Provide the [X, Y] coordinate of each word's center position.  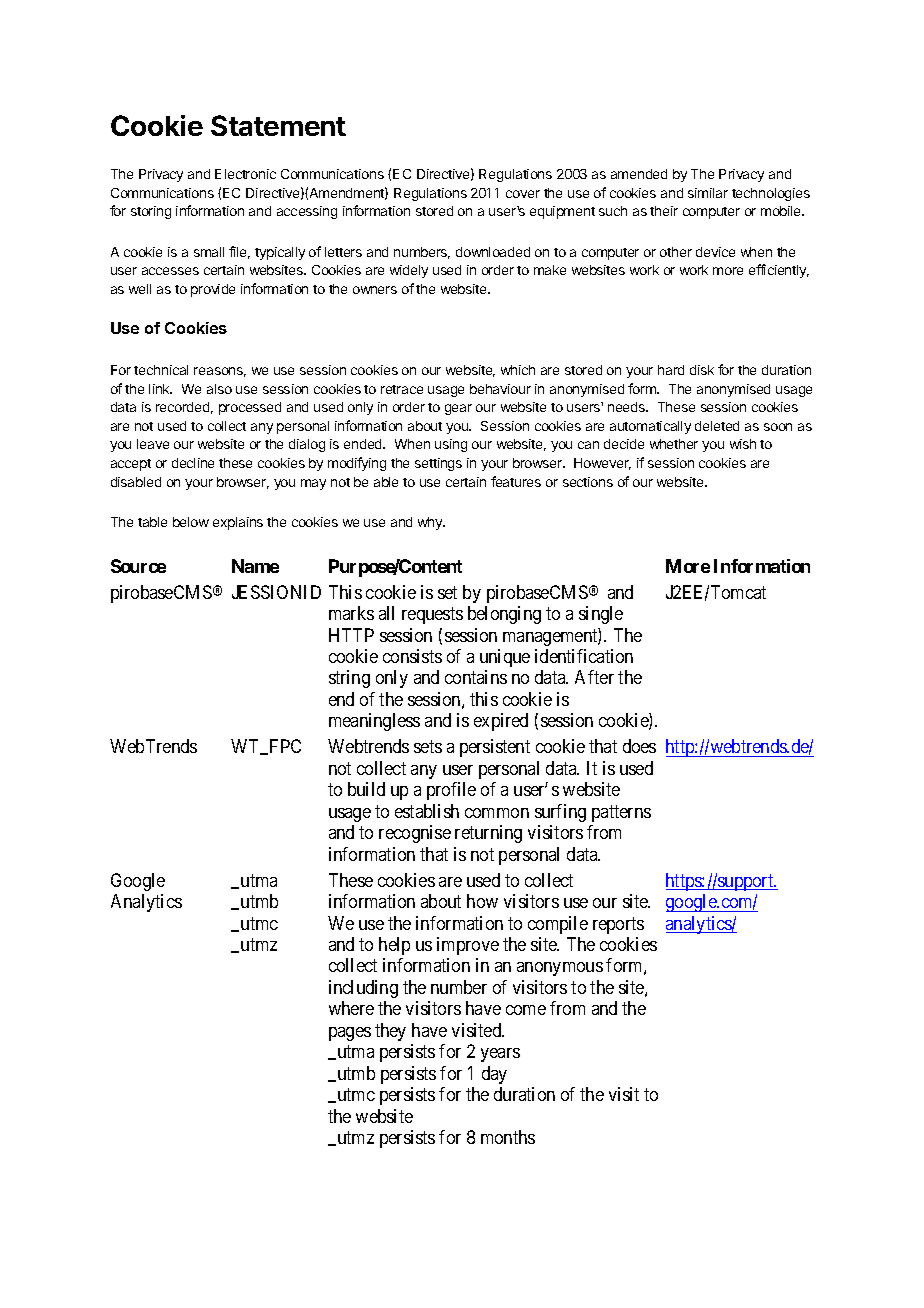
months [508, 1137]
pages [350, 1034]
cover [523, 194]
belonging [504, 615]
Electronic [245, 174]
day [494, 1075]
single [601, 615]
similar [708, 193]
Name [255, 566]
